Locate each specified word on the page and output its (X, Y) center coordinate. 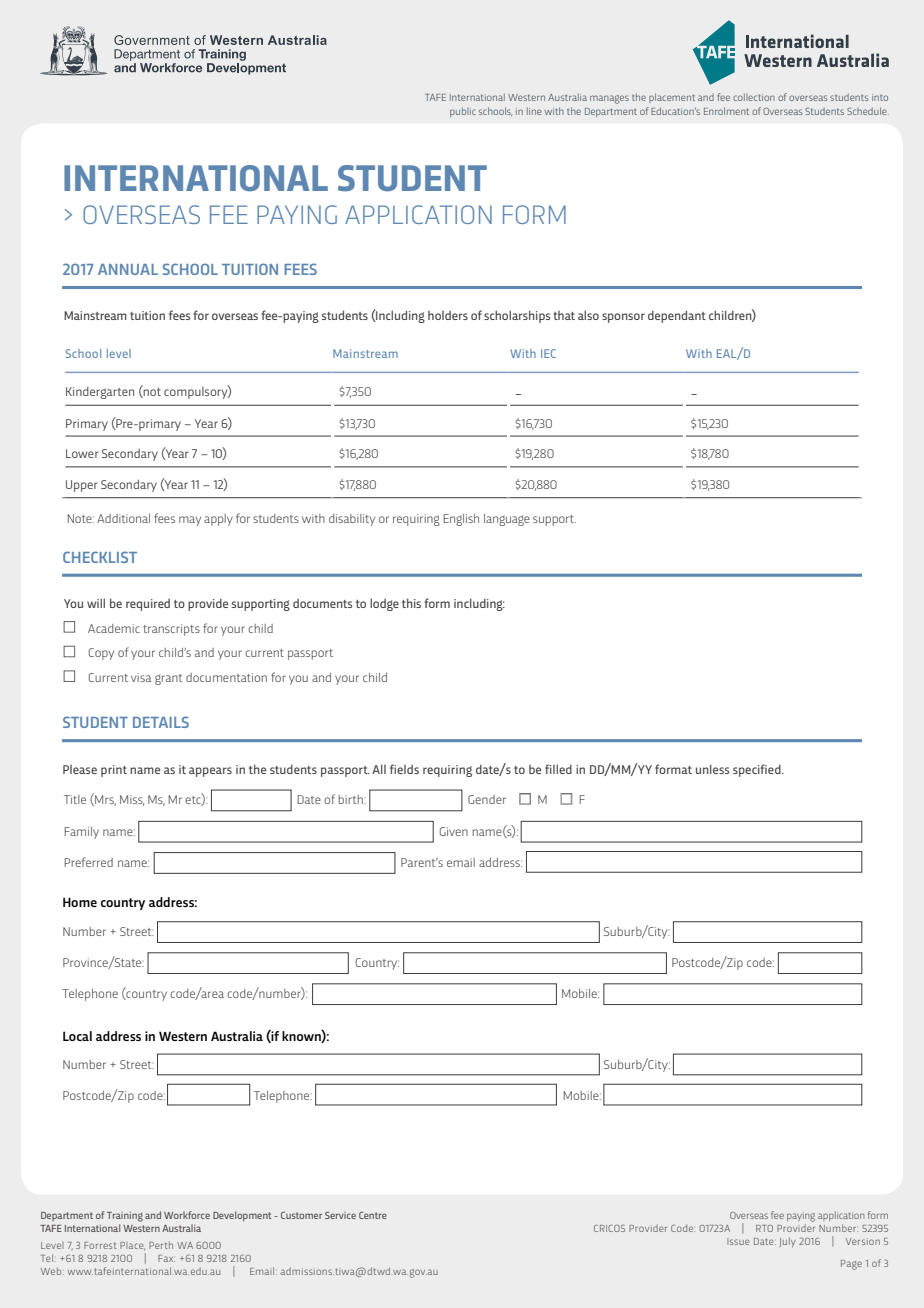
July (787, 1242)
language (507, 520)
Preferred (88, 862)
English (461, 520)
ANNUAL (128, 269)
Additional (123, 518)
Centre (373, 1215)
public (463, 112)
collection (754, 97)
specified (758, 770)
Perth (161, 1245)
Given (454, 831)
